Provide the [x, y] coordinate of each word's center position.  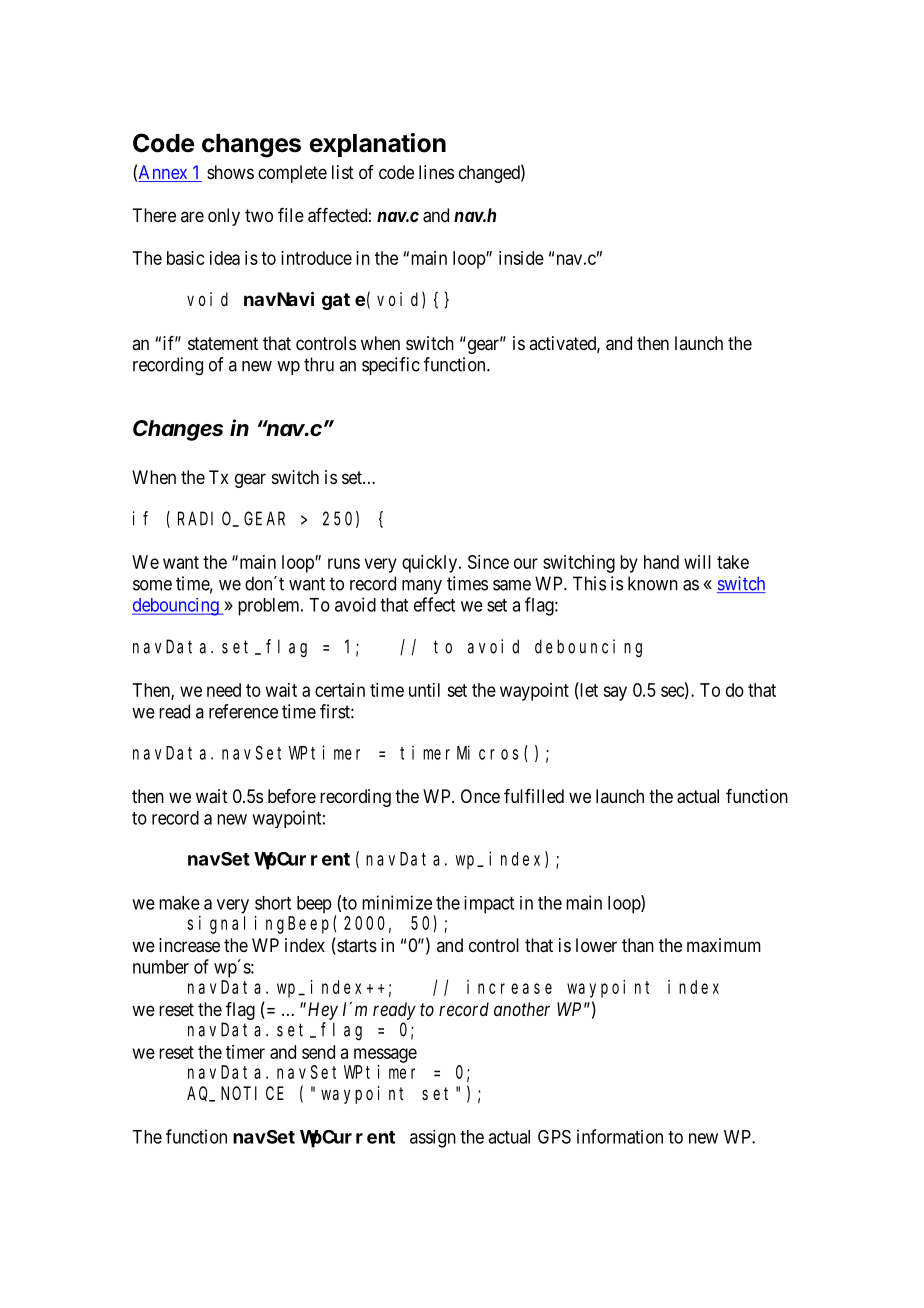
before [292, 796]
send [318, 1052]
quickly [431, 564]
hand [661, 562]
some [152, 585]
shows [230, 172]
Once [480, 796]
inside [521, 258]
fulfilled [534, 796]
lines [436, 172]
